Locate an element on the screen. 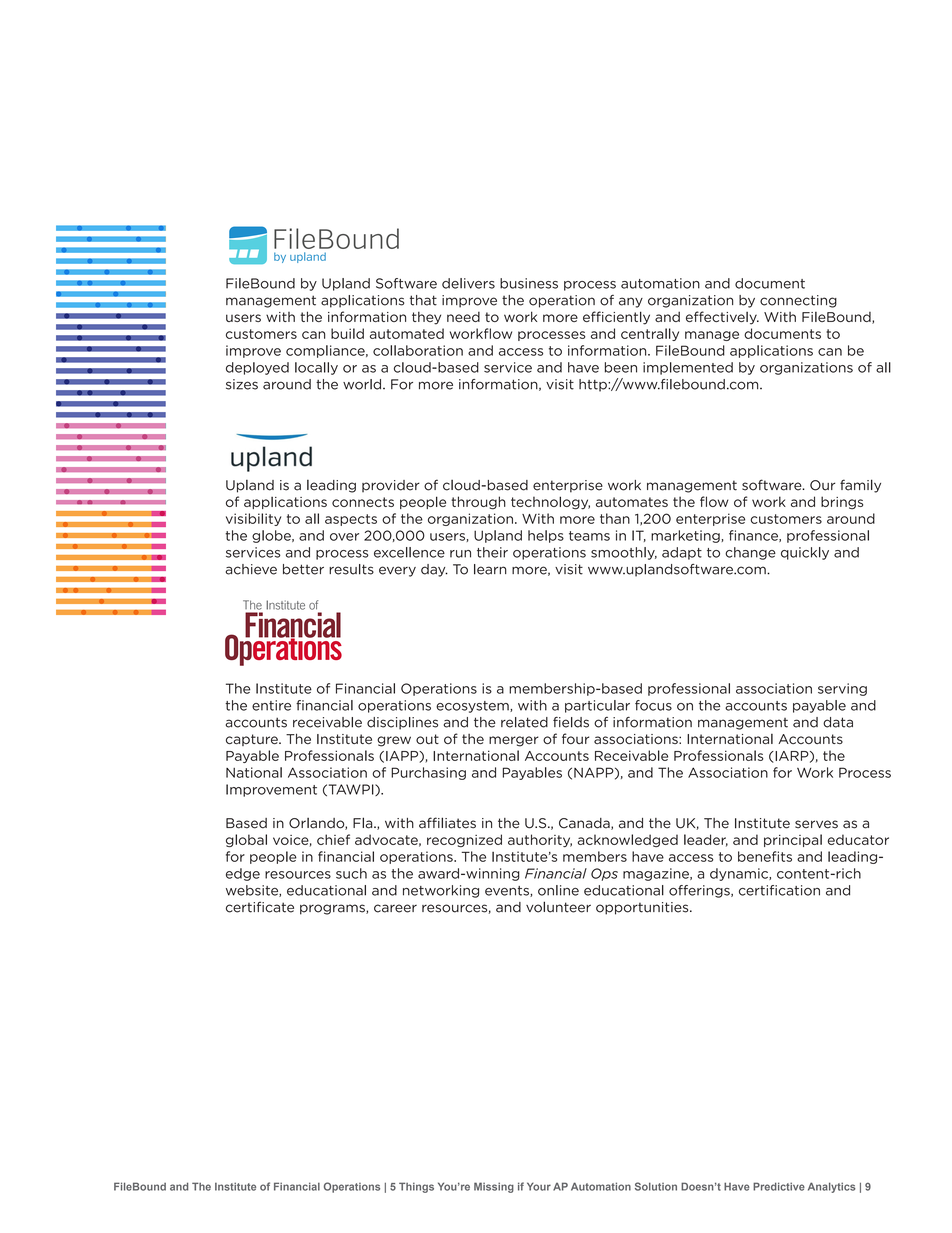 This screenshot has height=1233, width=952. programs is located at coordinates (333, 909).
